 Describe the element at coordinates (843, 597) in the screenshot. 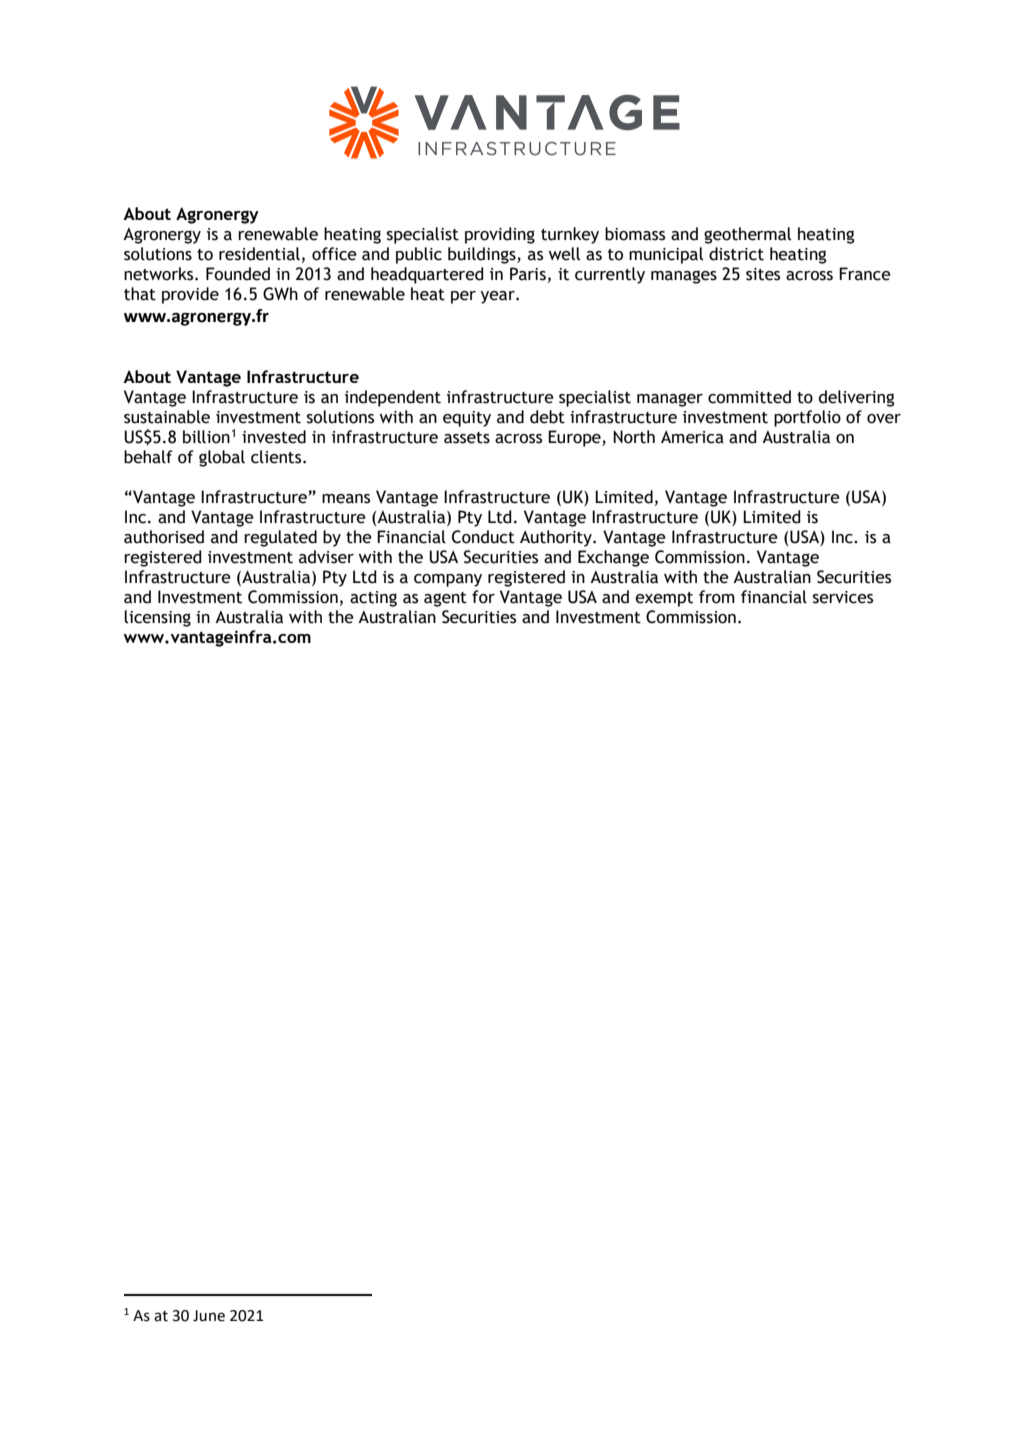

I see `services` at that location.
